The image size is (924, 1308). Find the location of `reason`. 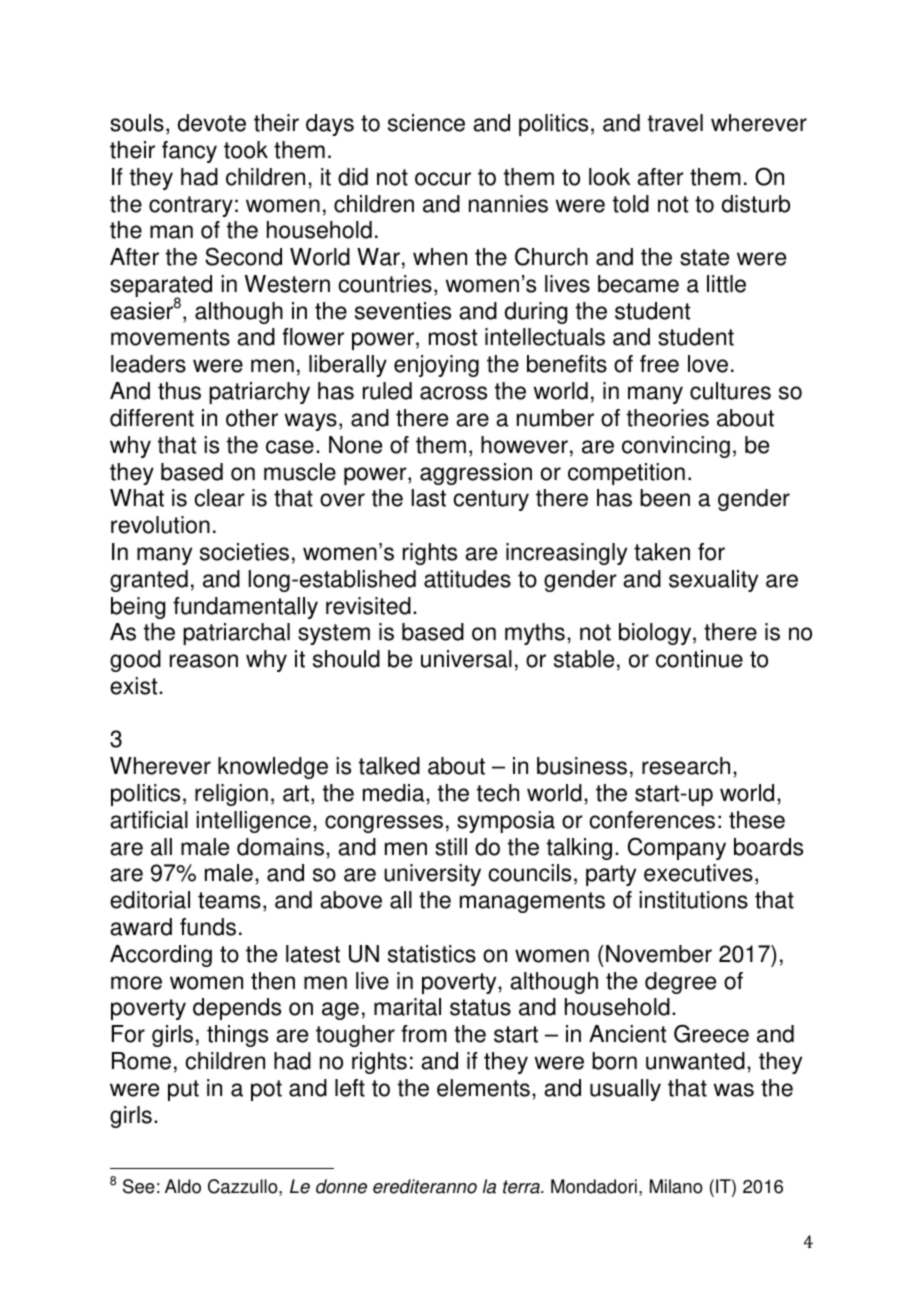

reason is located at coordinates (204, 661).
